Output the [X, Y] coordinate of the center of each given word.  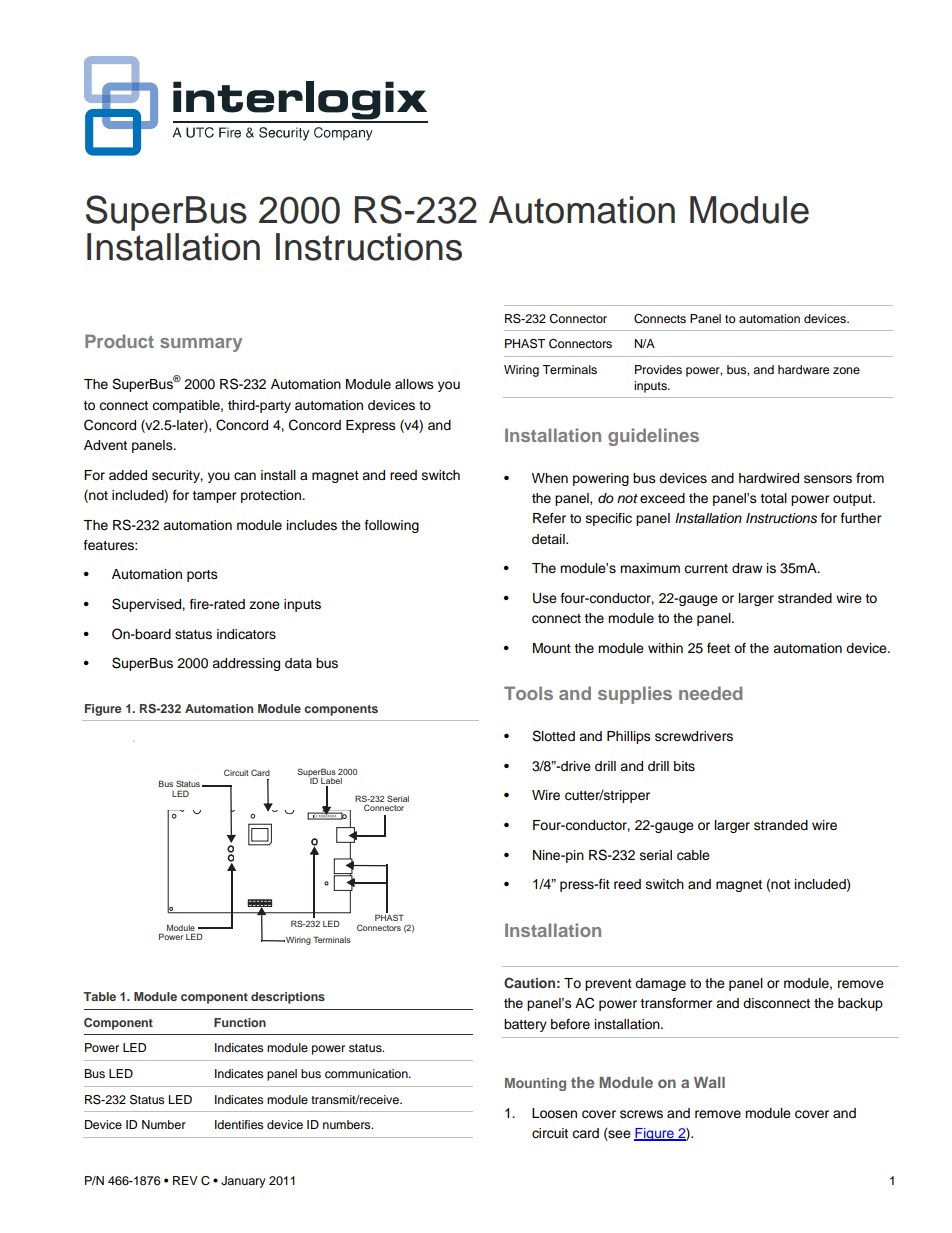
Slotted [553, 736]
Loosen [554, 1113]
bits [684, 766]
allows [414, 384]
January [243, 1182]
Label [331, 782]
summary [201, 345]
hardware [803, 369]
